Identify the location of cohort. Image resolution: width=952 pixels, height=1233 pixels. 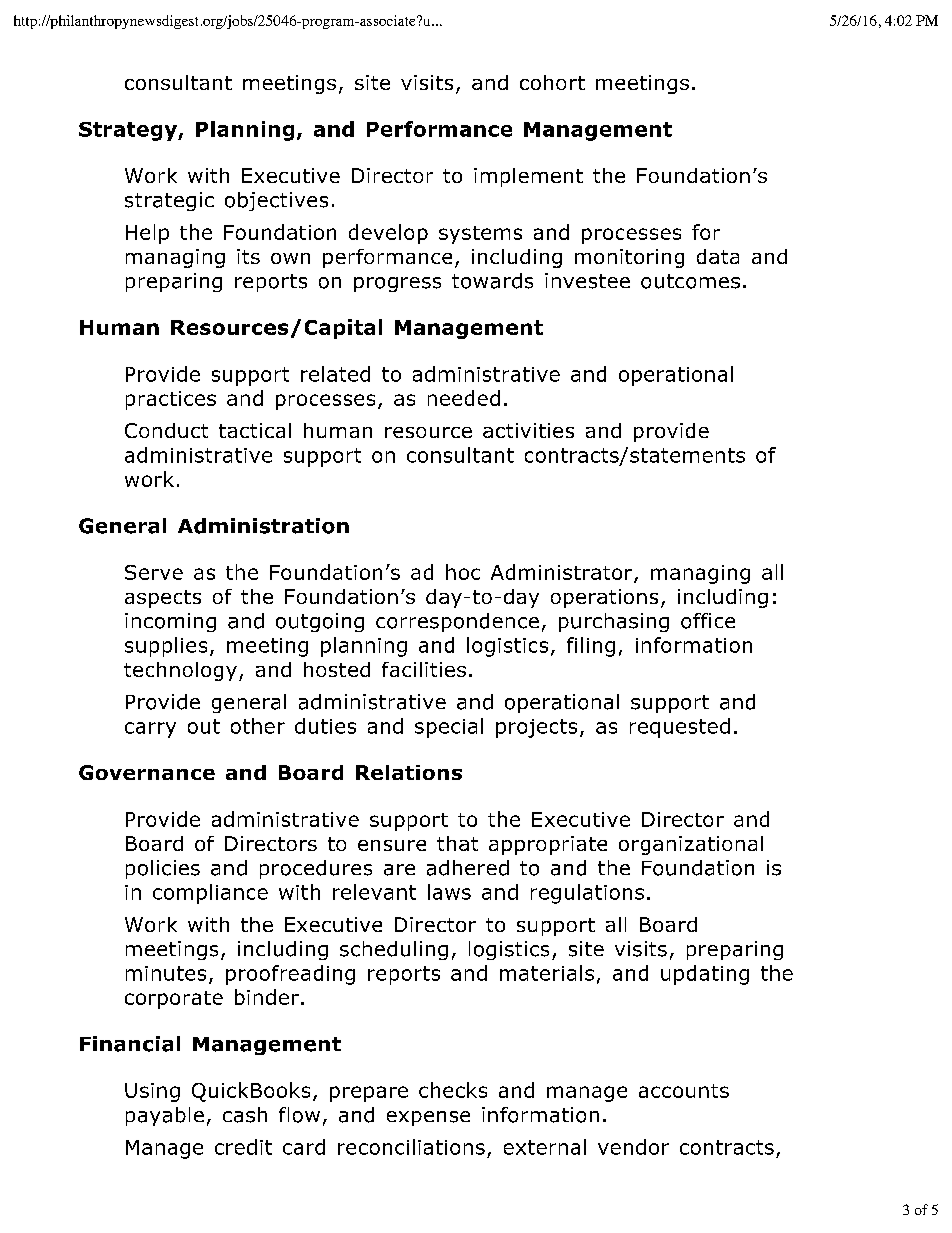
(552, 82).
